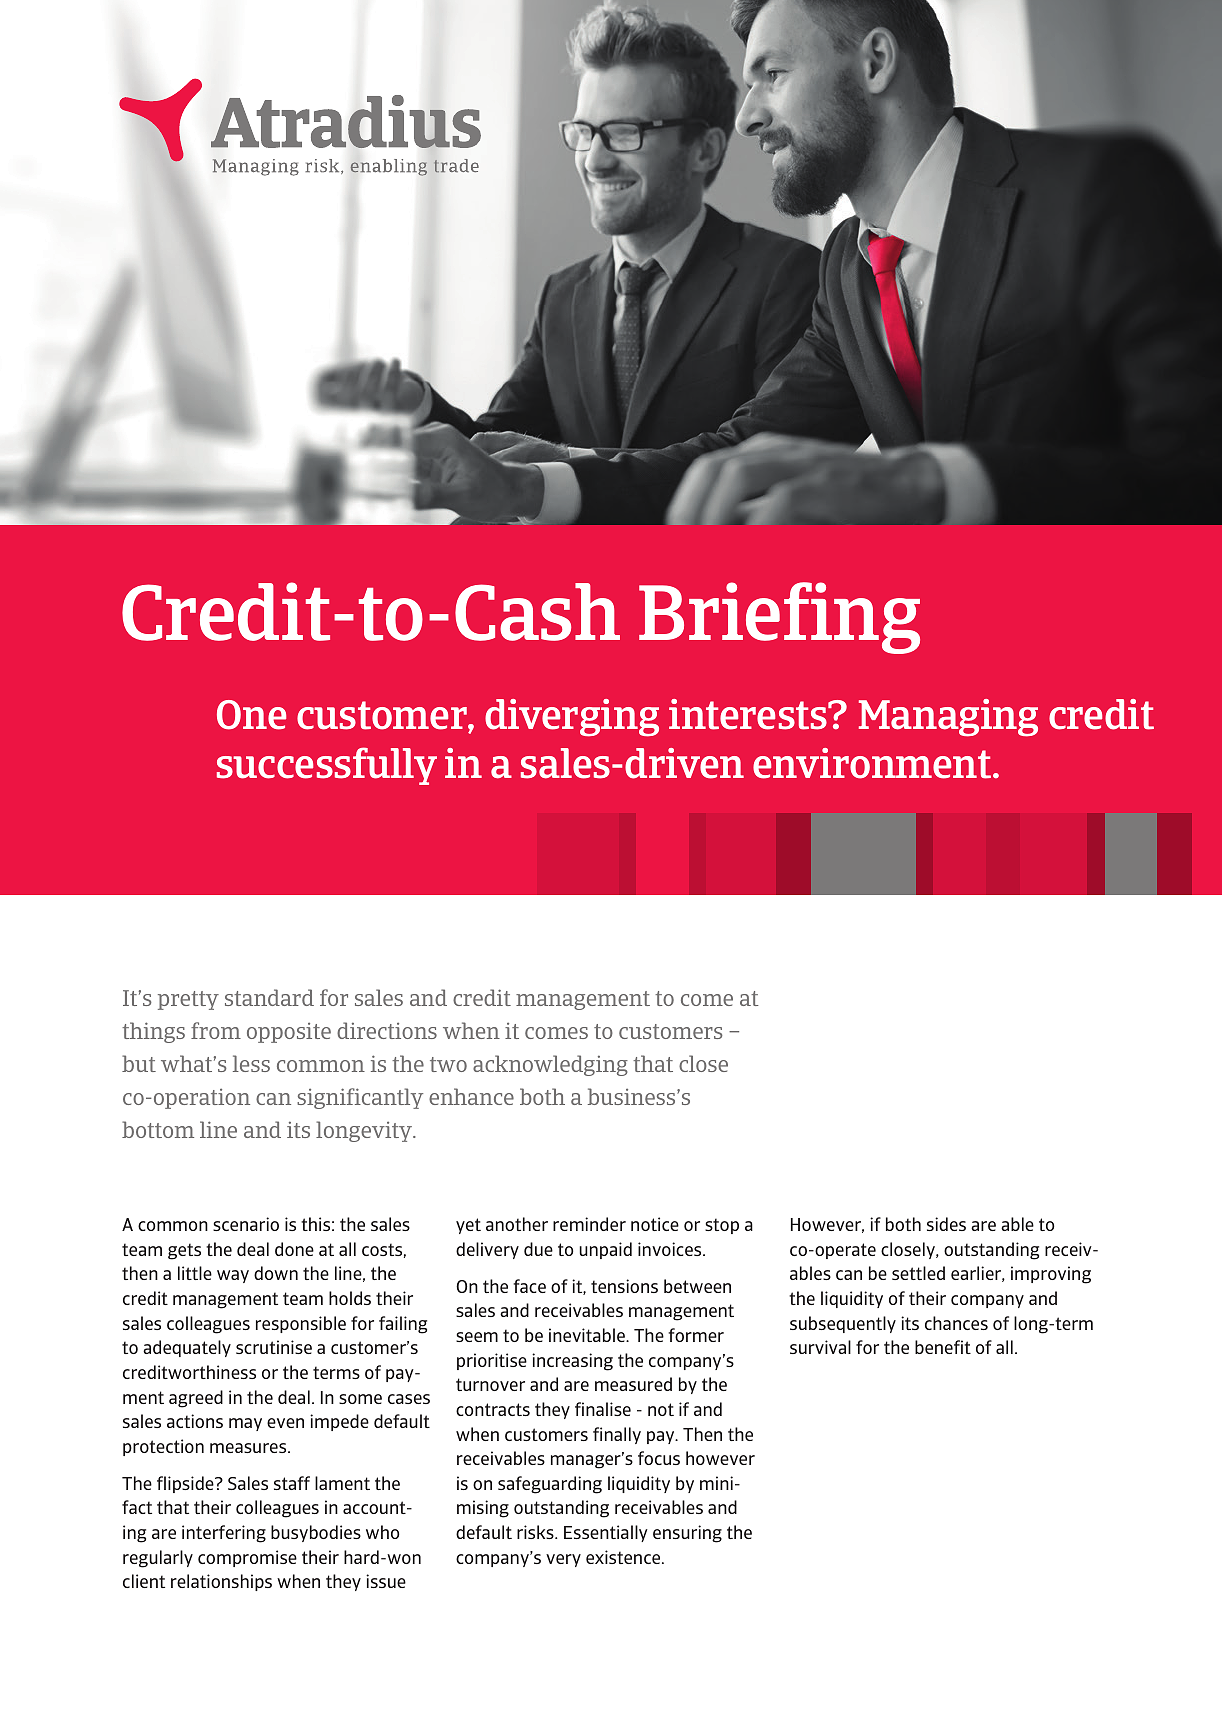  I want to click on chances, so click(956, 1323).
